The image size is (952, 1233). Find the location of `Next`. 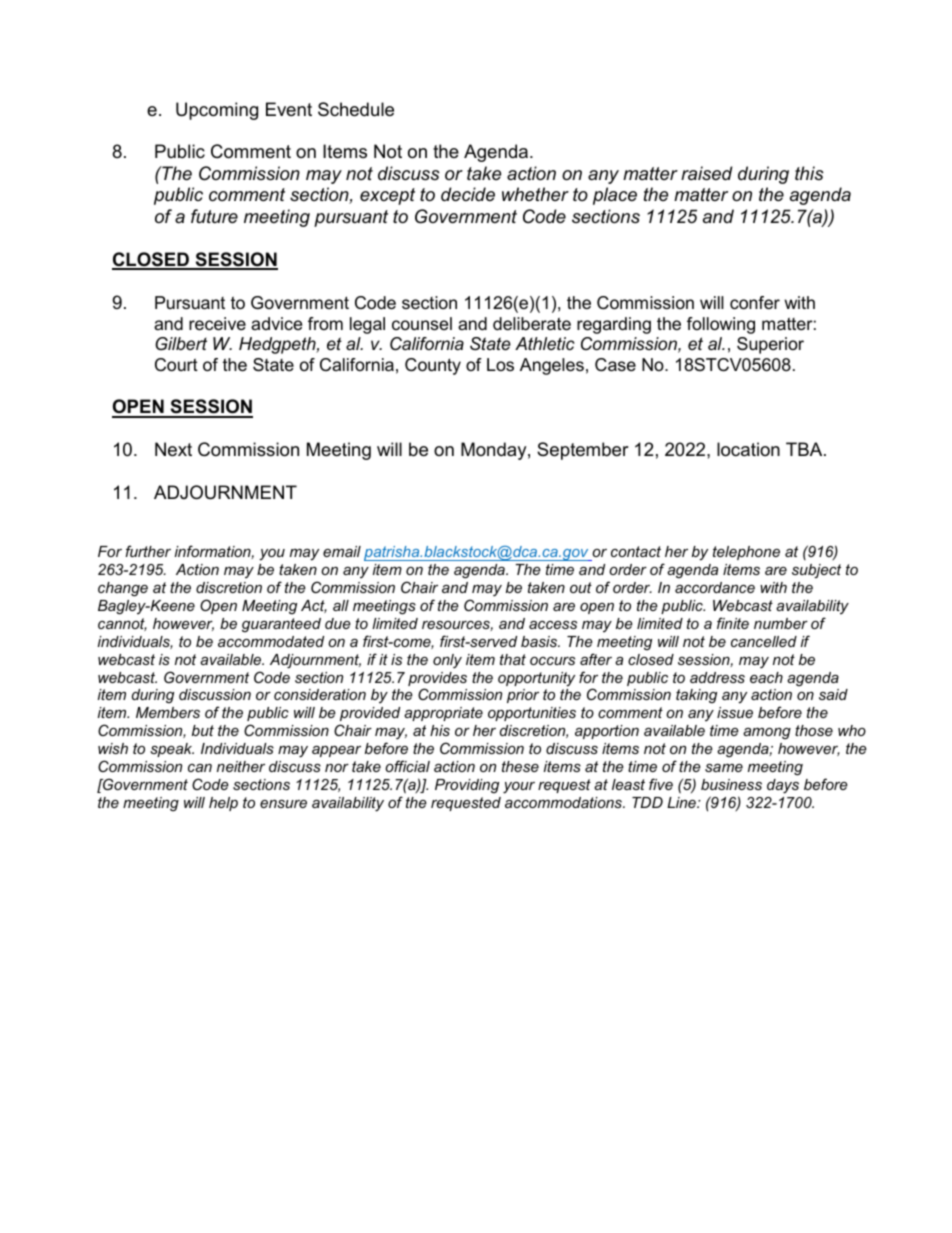

Next is located at coordinates (173, 449).
